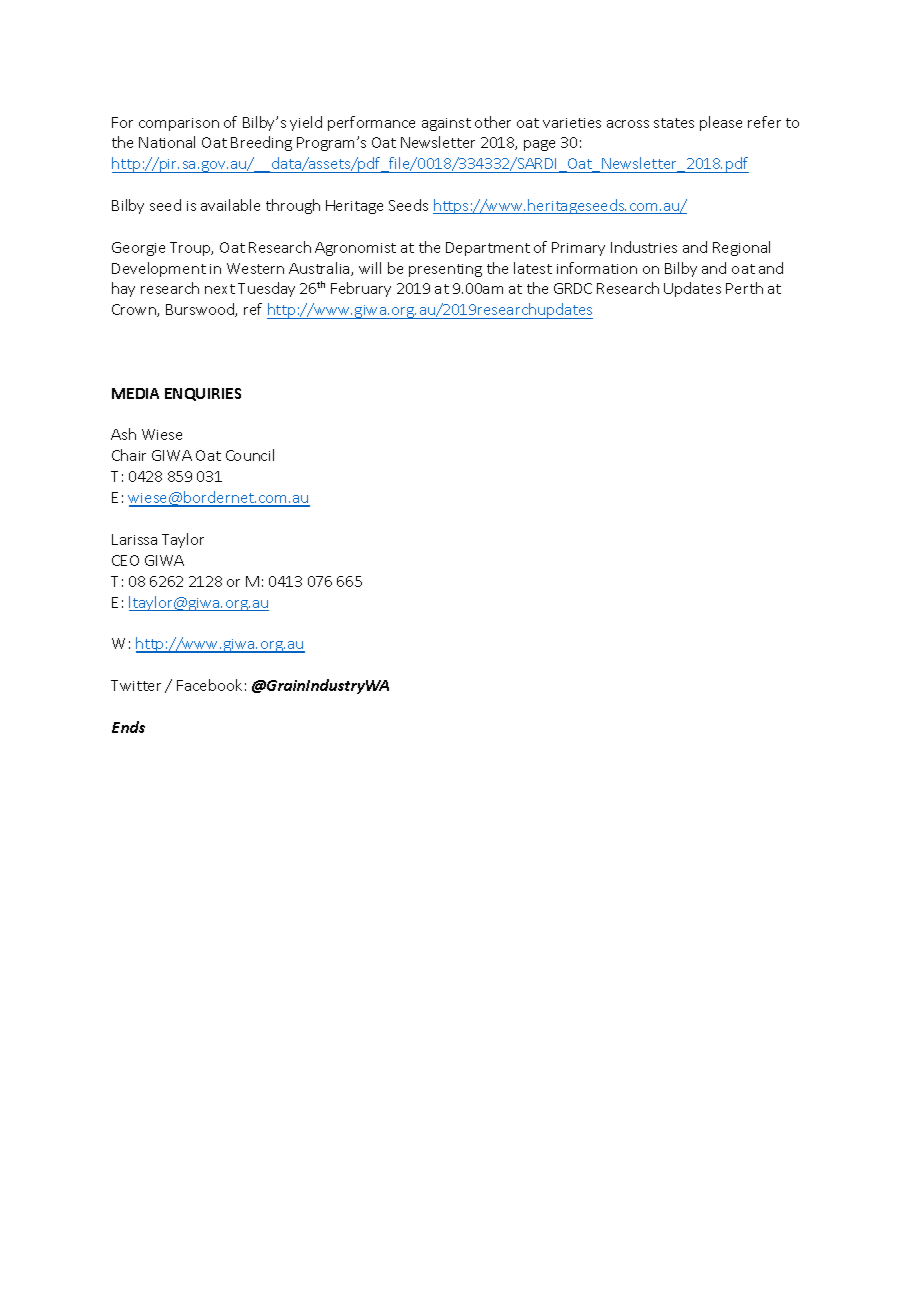 The height and width of the screenshot is (1308, 924). I want to click on information, so click(597, 268).
